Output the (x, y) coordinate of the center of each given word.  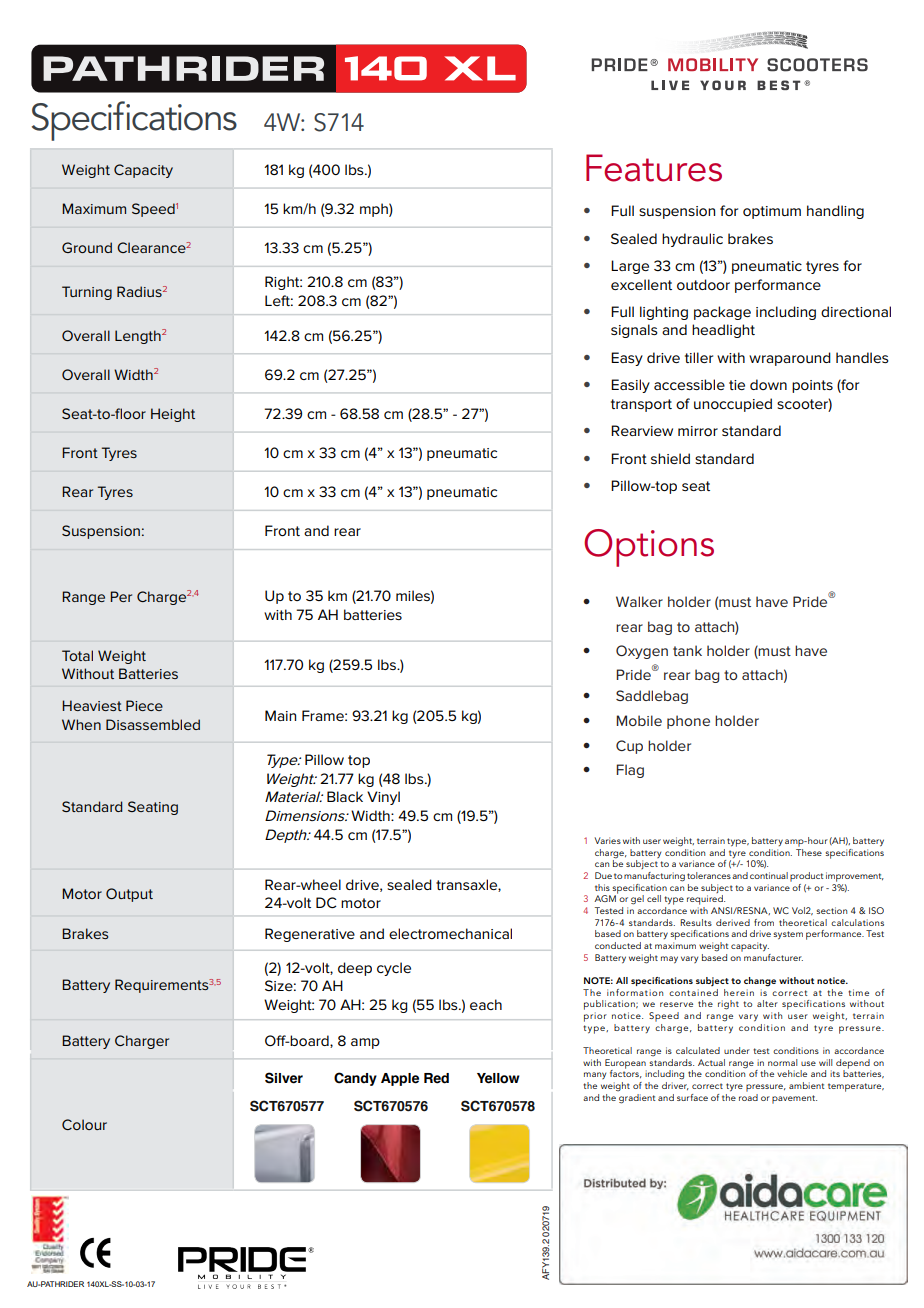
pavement (794, 1099)
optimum (772, 212)
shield (670, 458)
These (809, 851)
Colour (84, 1124)
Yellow (498, 1078)
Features (654, 168)
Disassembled (153, 724)
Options (649, 548)
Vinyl (383, 798)
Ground (87, 247)
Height (173, 415)
